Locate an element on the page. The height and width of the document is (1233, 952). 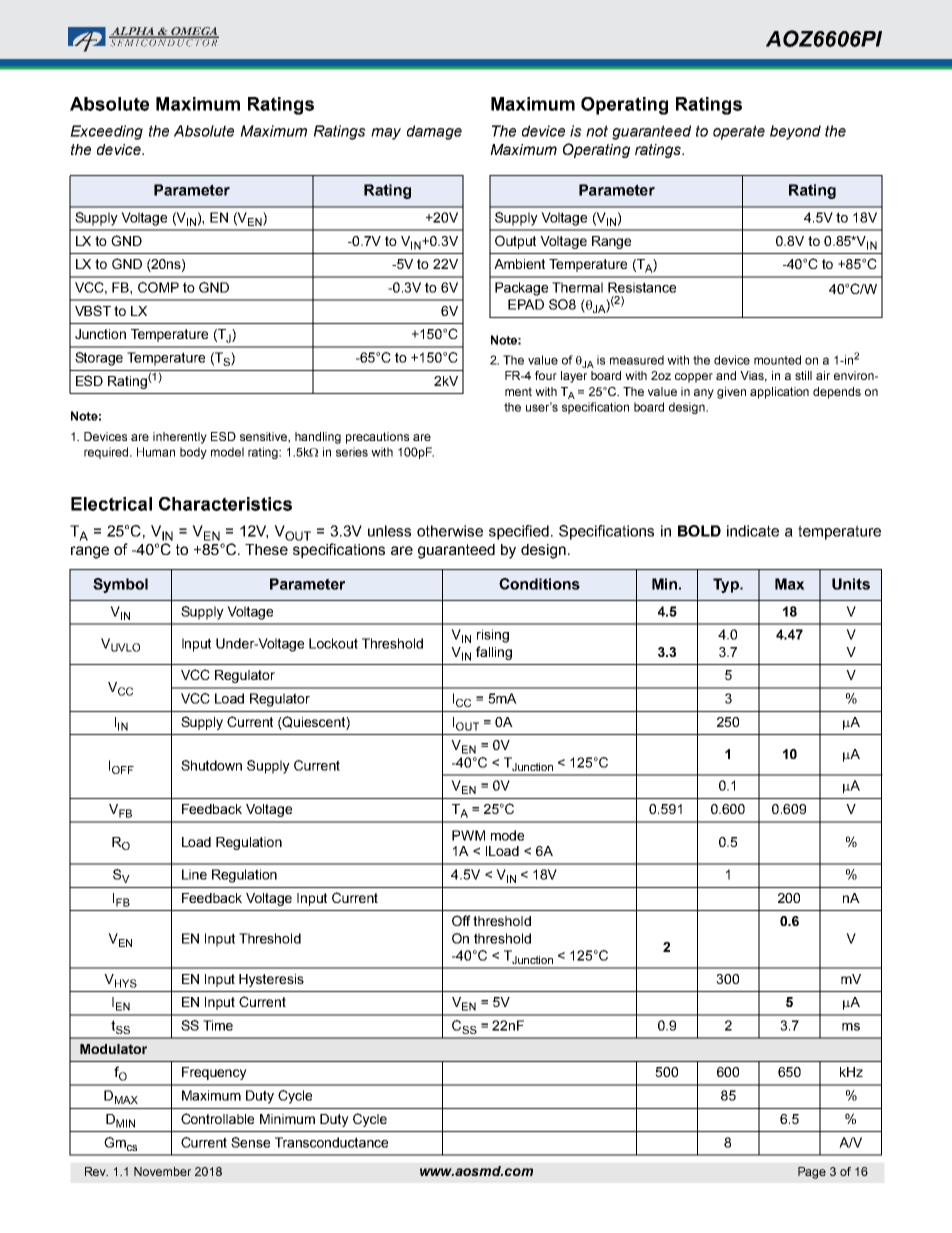
Units is located at coordinates (851, 584).
